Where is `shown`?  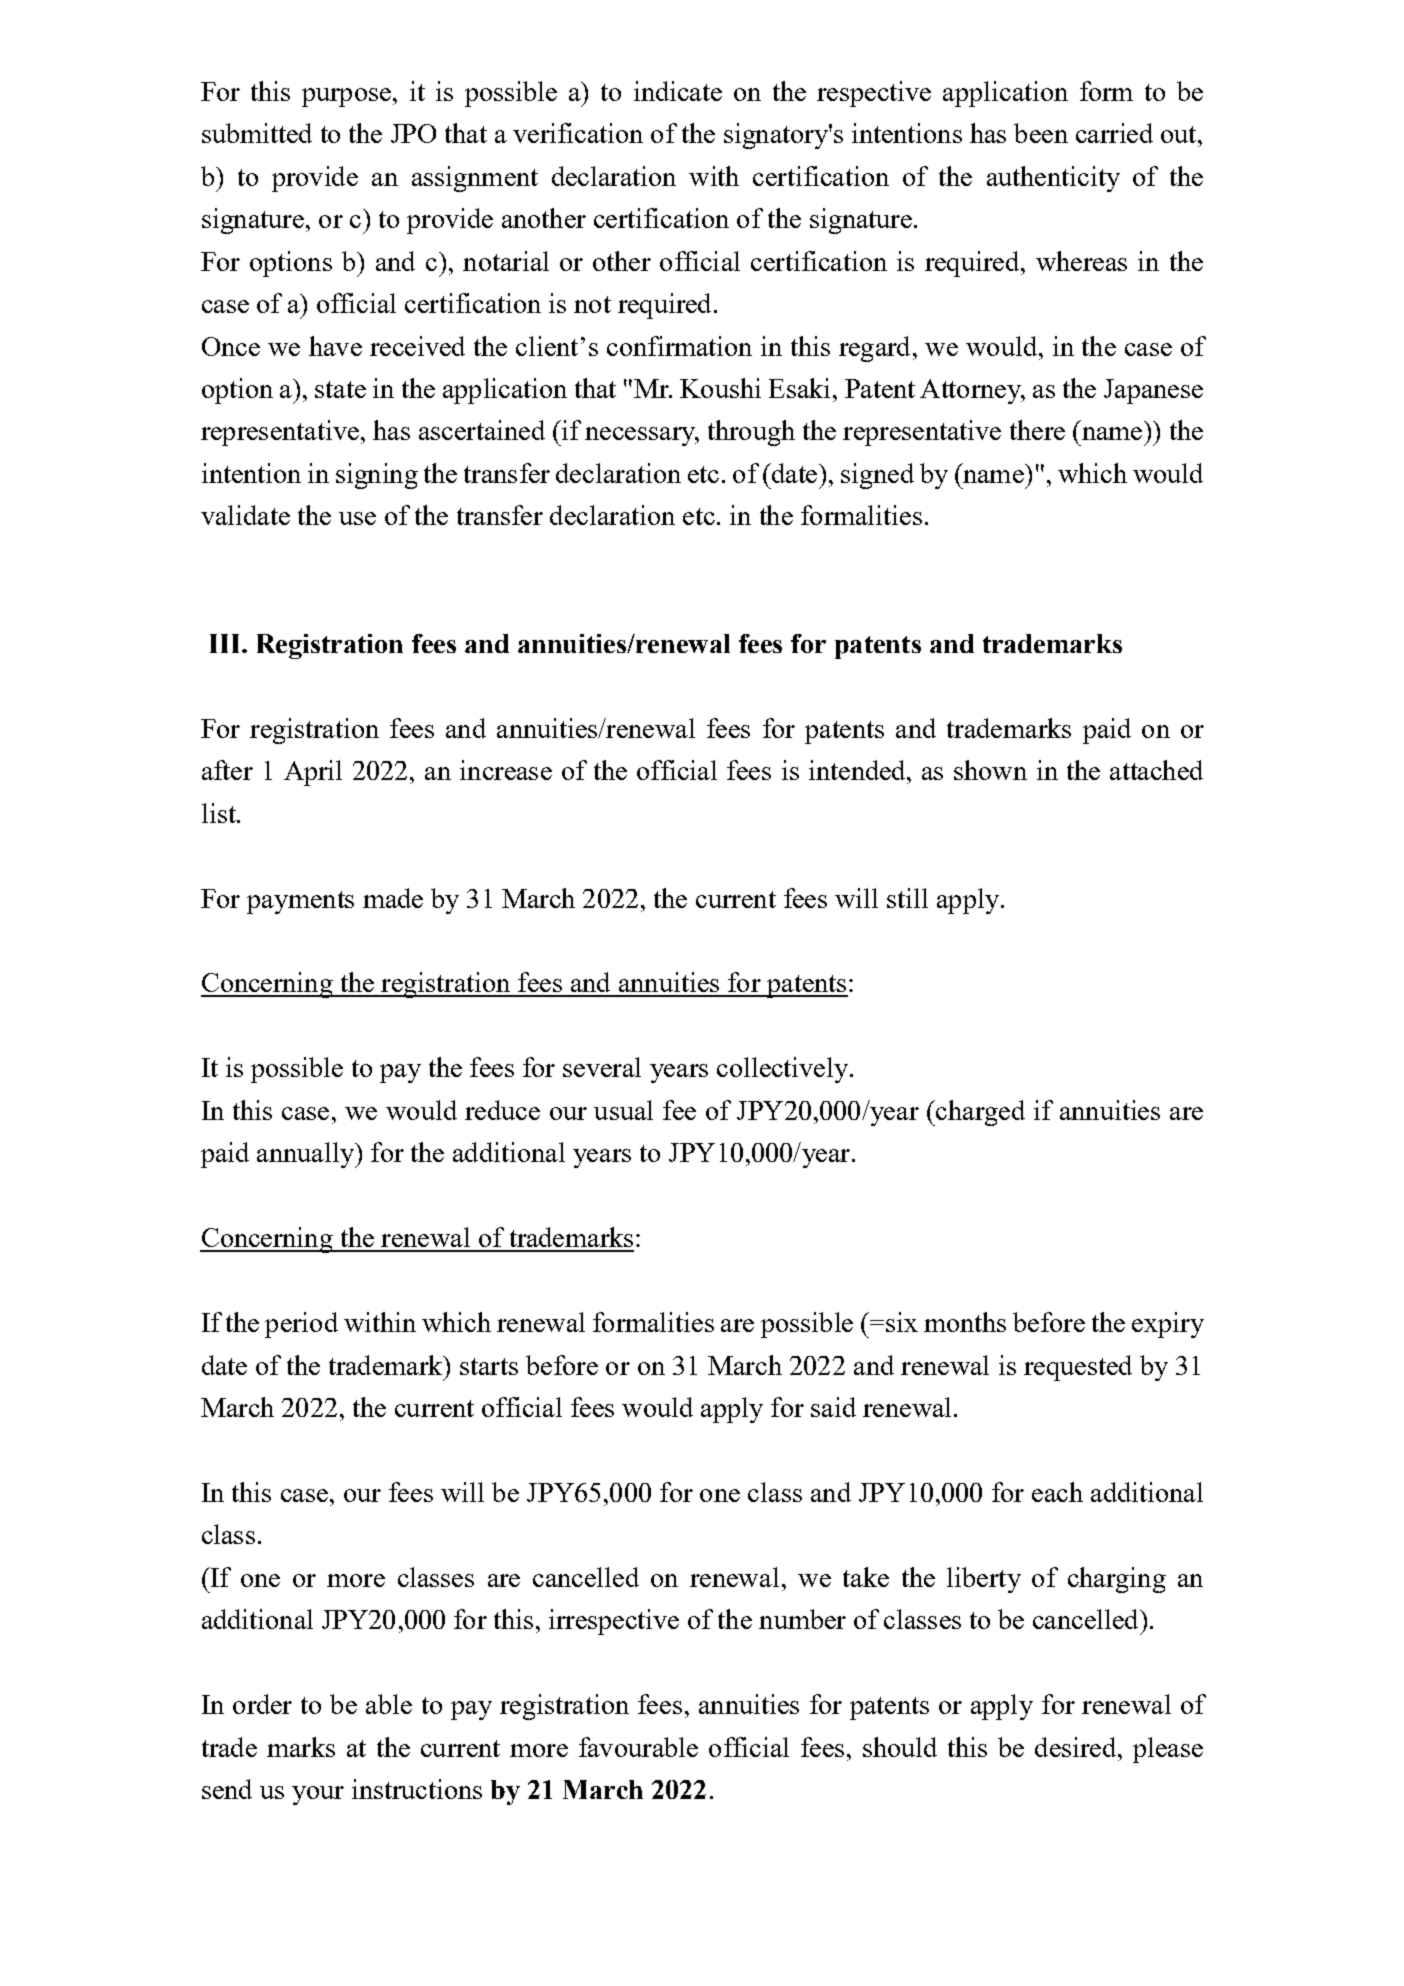 shown is located at coordinates (990, 770).
